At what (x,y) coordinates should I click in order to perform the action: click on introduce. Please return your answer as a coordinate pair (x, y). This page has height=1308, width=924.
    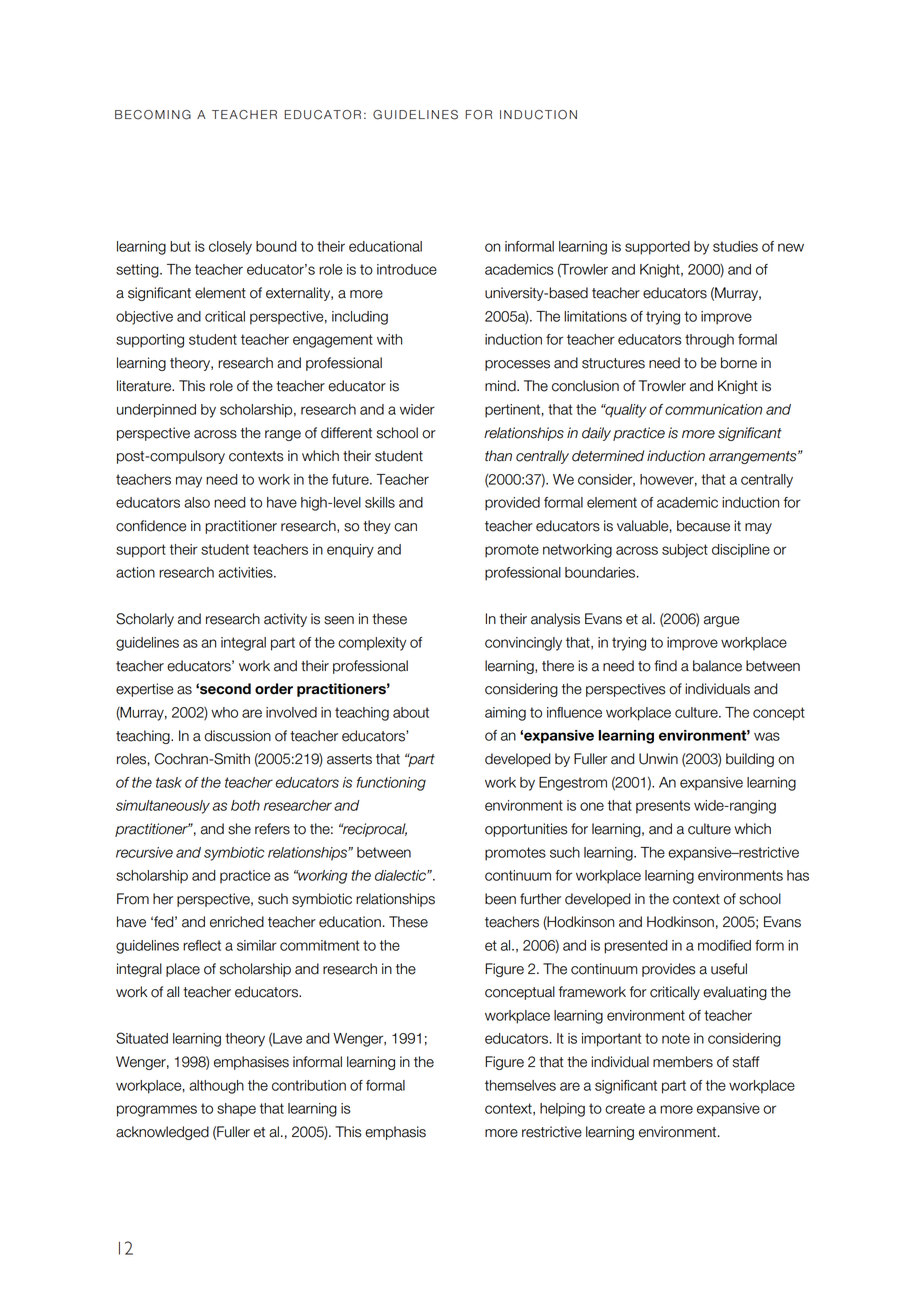
    Looking at the image, I should click on (407, 269).
